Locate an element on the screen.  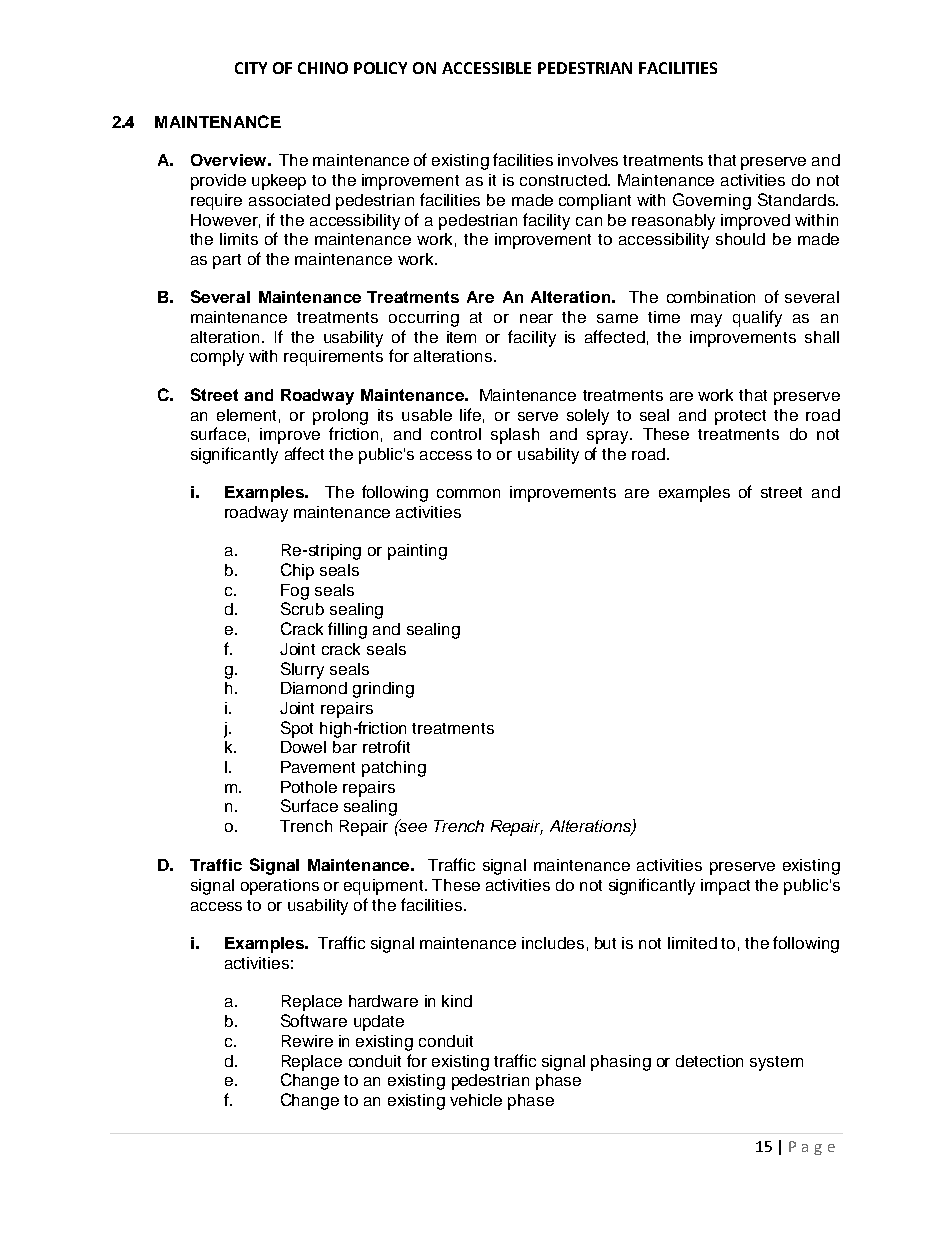
protect is located at coordinates (740, 417).
